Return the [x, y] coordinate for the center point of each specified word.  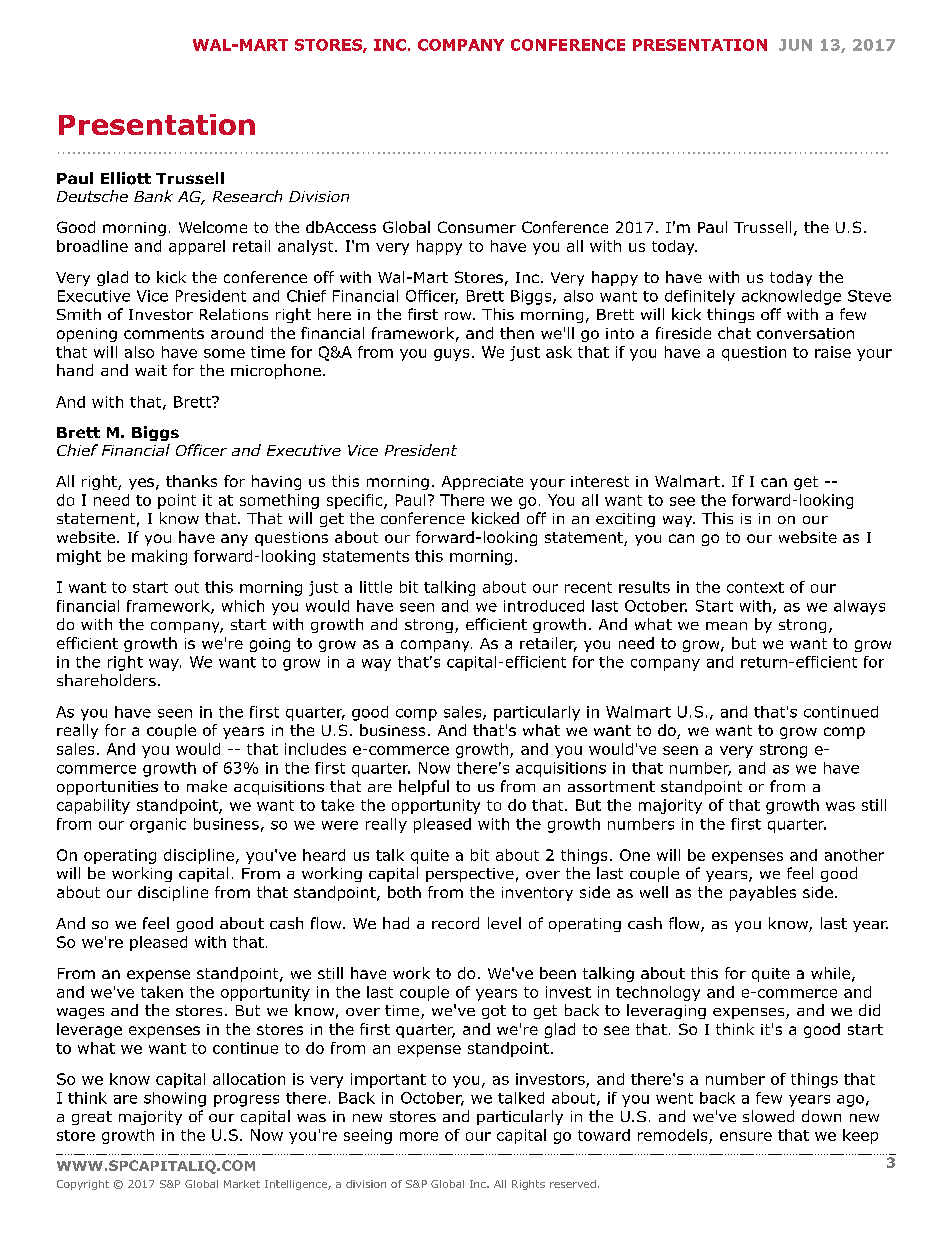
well [654, 892]
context [755, 587]
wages [80, 1013]
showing [175, 1099]
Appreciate [482, 483]
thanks [191, 481]
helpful [424, 787]
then [517, 333]
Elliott [126, 178]
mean [726, 626]
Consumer [477, 227]
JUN [795, 45]
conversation [805, 333]
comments [164, 333]
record [455, 923]
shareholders [106, 680]
